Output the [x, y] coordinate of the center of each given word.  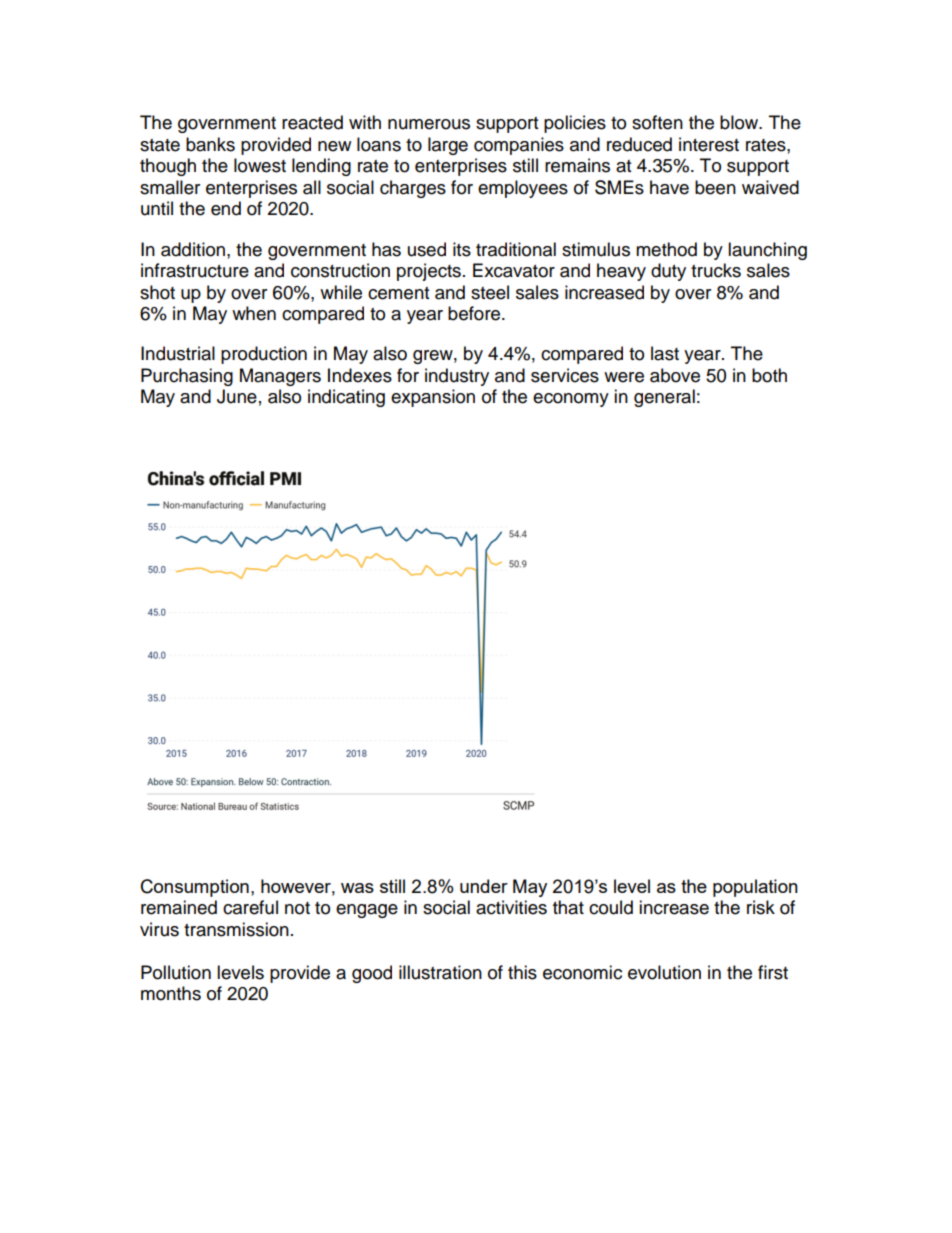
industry [457, 377]
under [484, 886]
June [237, 396]
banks [210, 144]
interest [709, 144]
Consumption [195, 888]
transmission [236, 929]
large [448, 146]
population [755, 888]
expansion [433, 398]
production [264, 355]
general [664, 398]
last [665, 353]
